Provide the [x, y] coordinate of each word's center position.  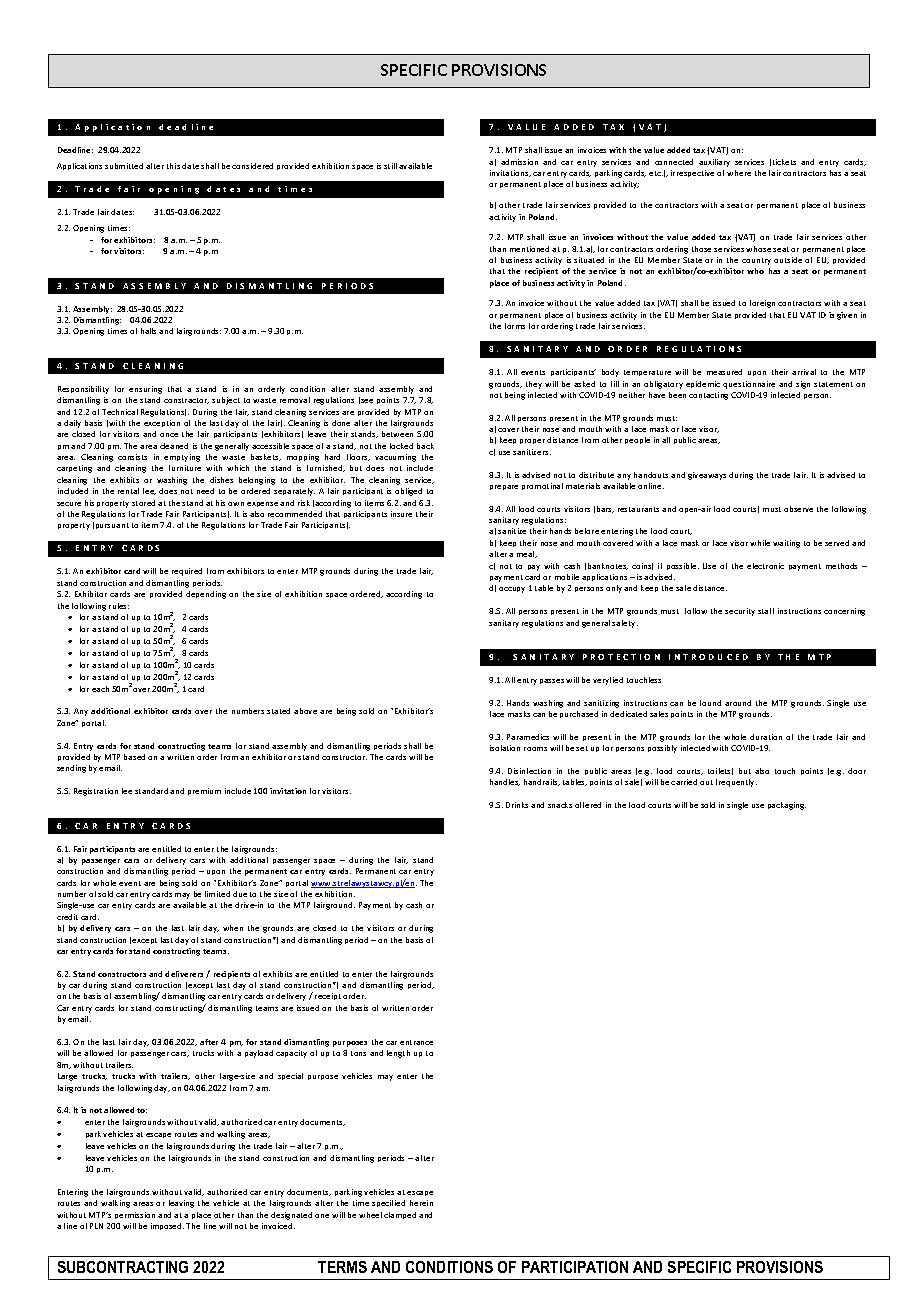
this [173, 166]
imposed [167, 1226]
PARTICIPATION [575, 1267]
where [739, 173]
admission [519, 162]
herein [421, 1203]
